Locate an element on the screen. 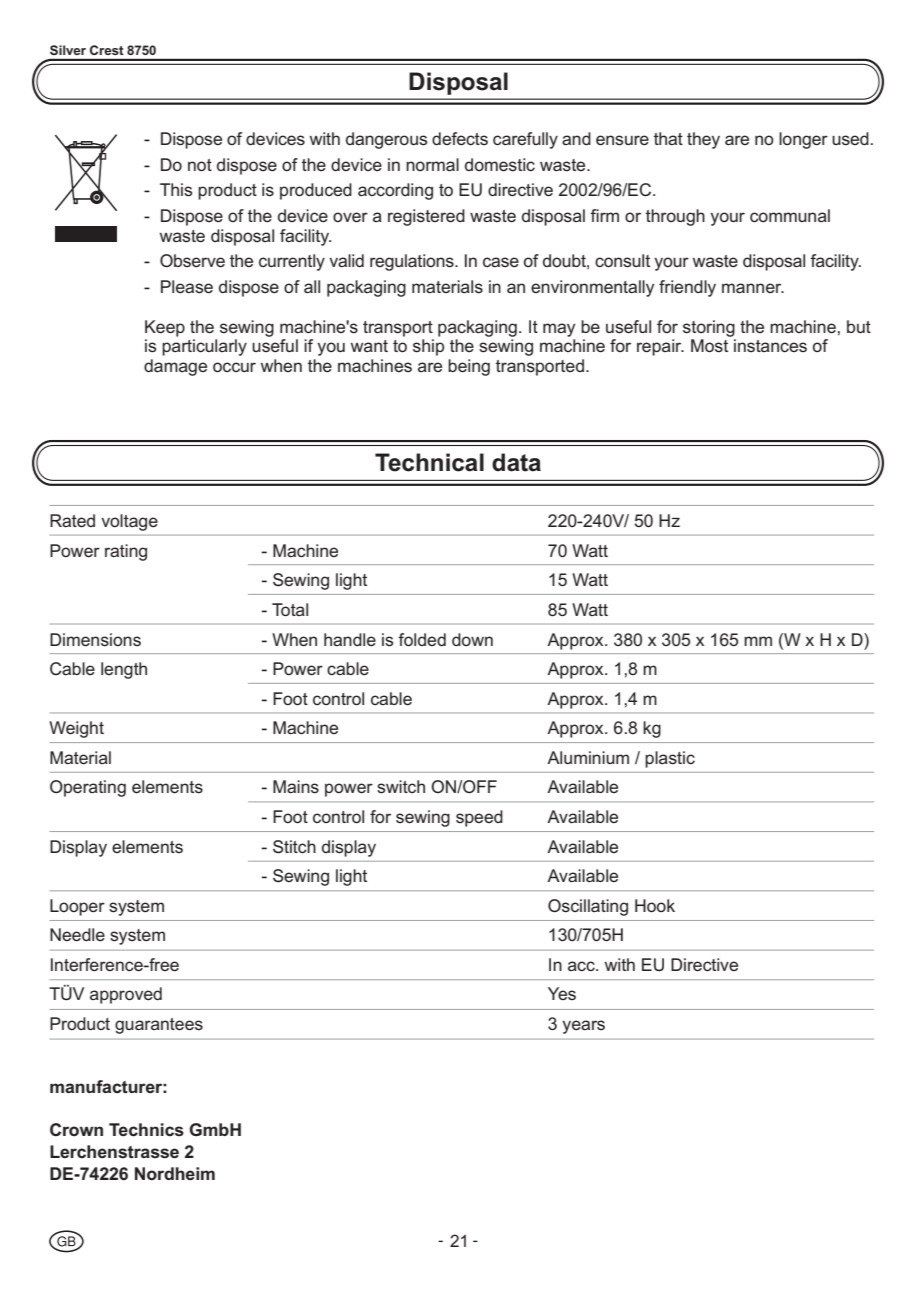 This screenshot has width=924, height=1308. years is located at coordinates (583, 1027).
